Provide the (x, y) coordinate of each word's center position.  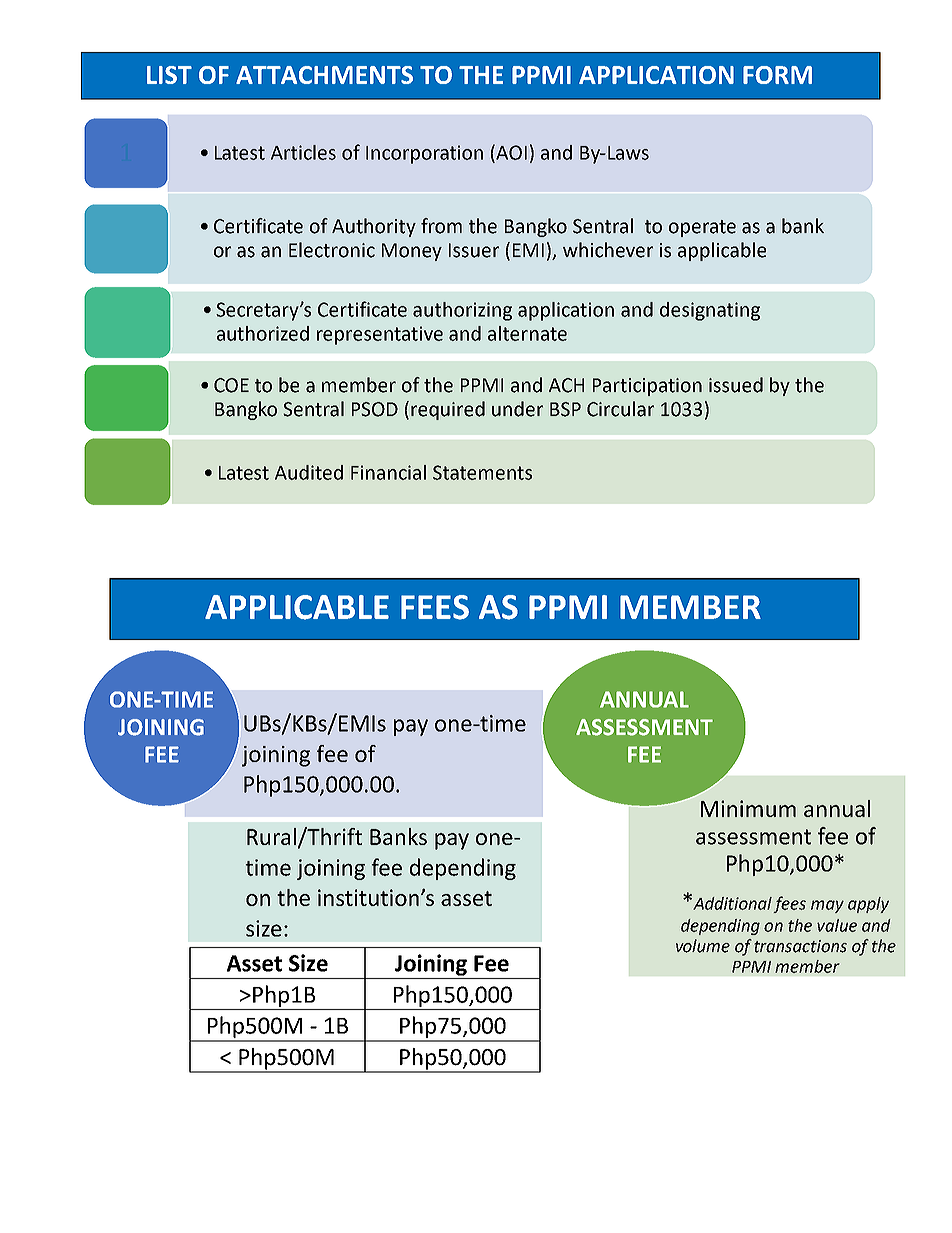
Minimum (748, 808)
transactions (800, 946)
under (517, 409)
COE (231, 385)
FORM (777, 75)
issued (736, 385)
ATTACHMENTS (324, 75)
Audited (309, 472)
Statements (482, 472)
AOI (511, 152)
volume (703, 946)
